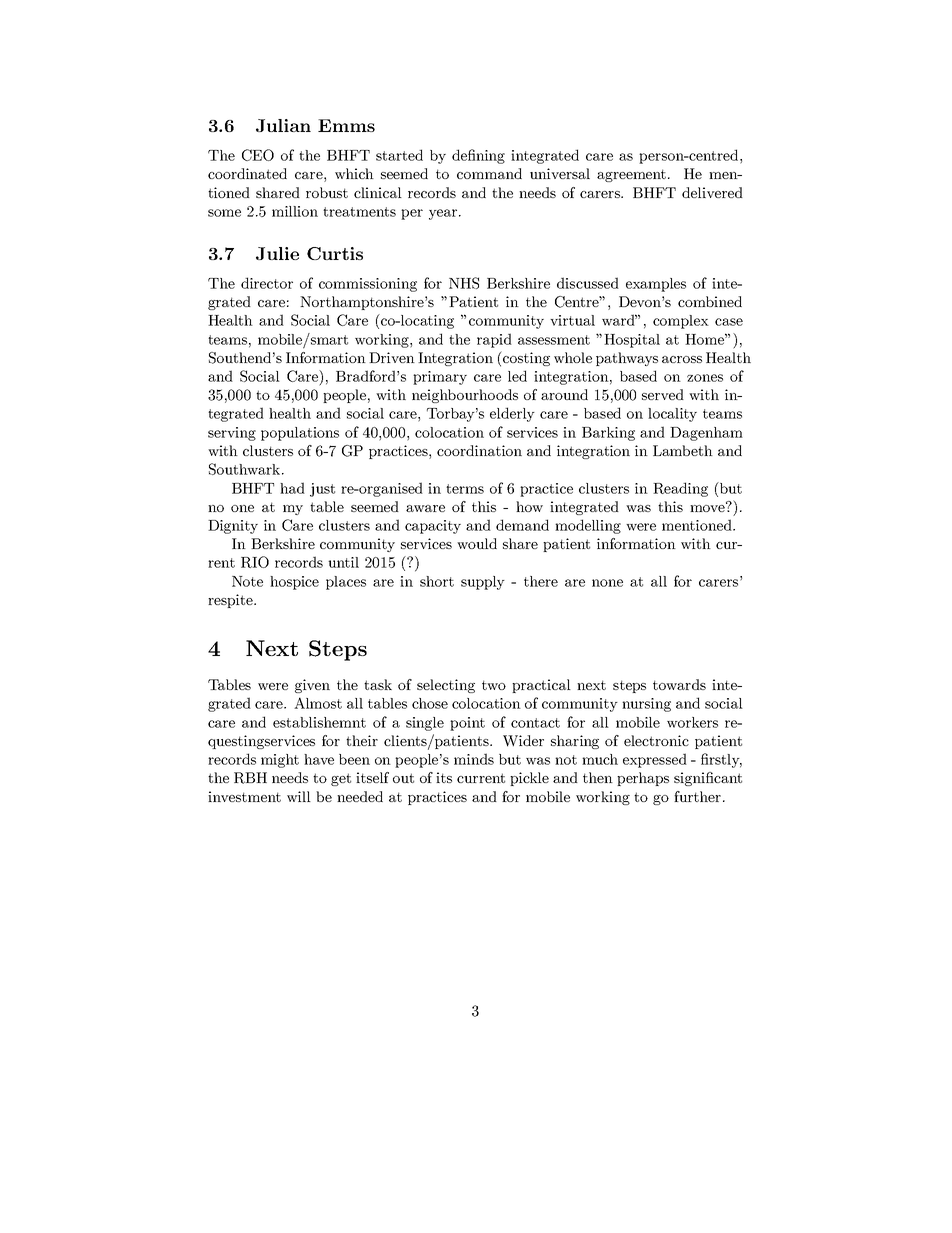  What do you see at coordinates (631, 175) in the screenshot?
I see `agreement` at bounding box center [631, 175].
